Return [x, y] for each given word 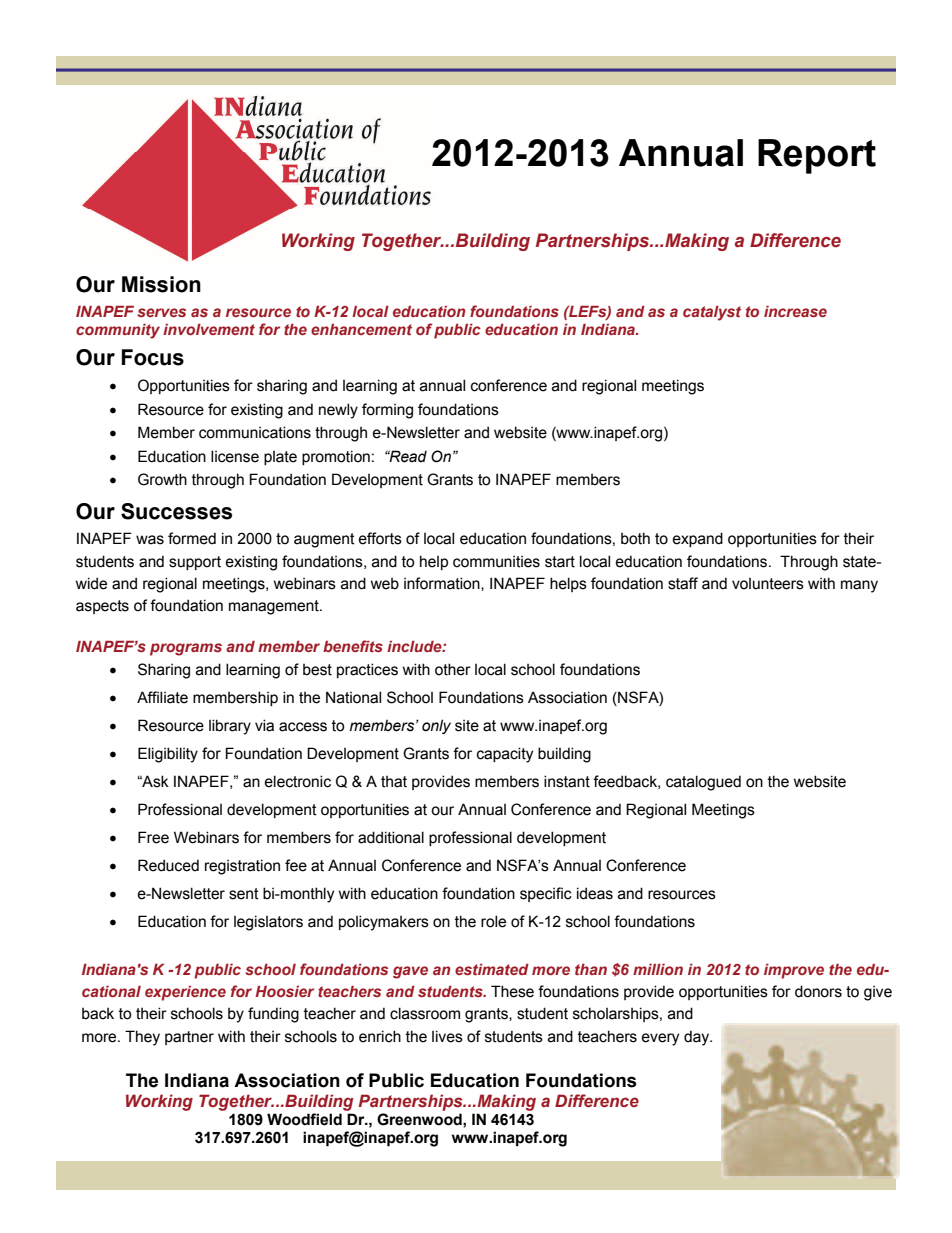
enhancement [361, 329]
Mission [161, 284]
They [142, 1038]
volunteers [768, 584]
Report [817, 156]
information [443, 584]
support [195, 563]
